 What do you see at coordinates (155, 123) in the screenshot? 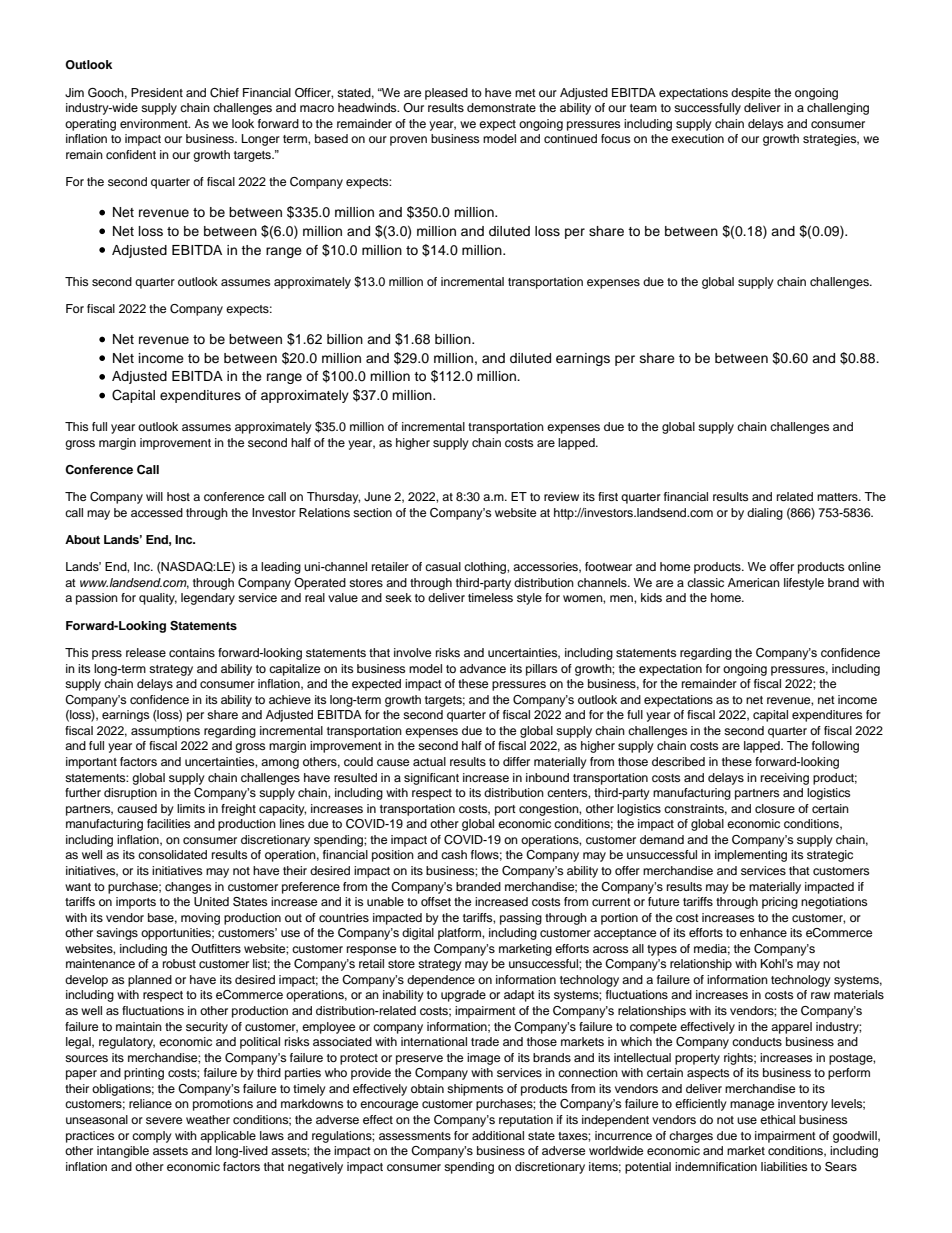
I see `environment` at bounding box center [155, 123].
